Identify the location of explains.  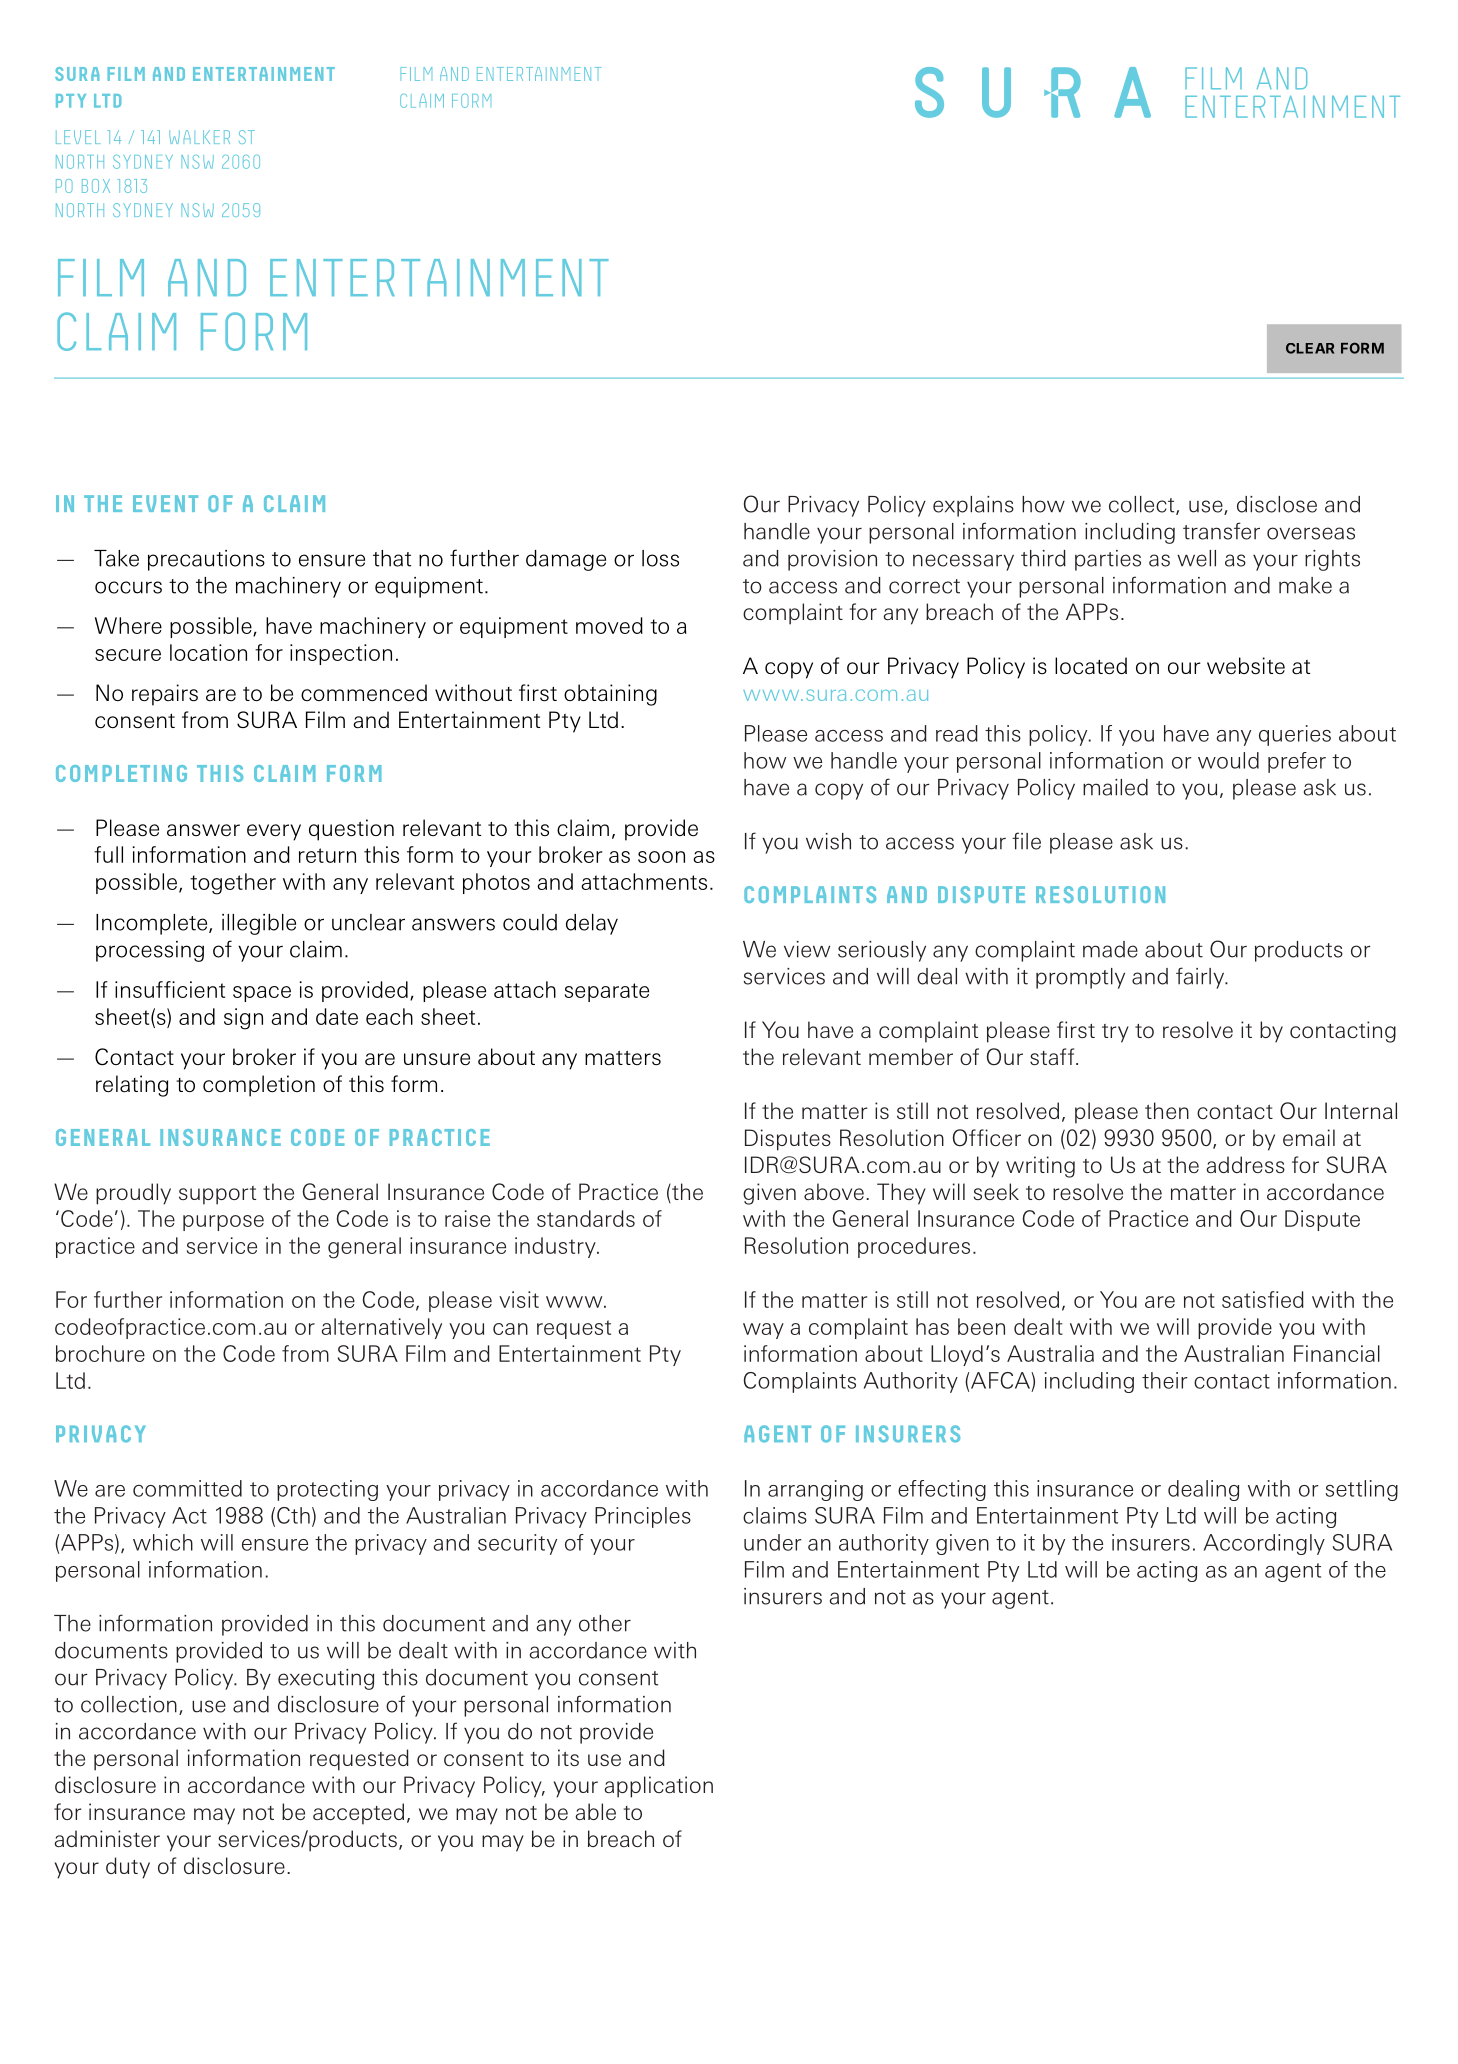
(973, 506).
